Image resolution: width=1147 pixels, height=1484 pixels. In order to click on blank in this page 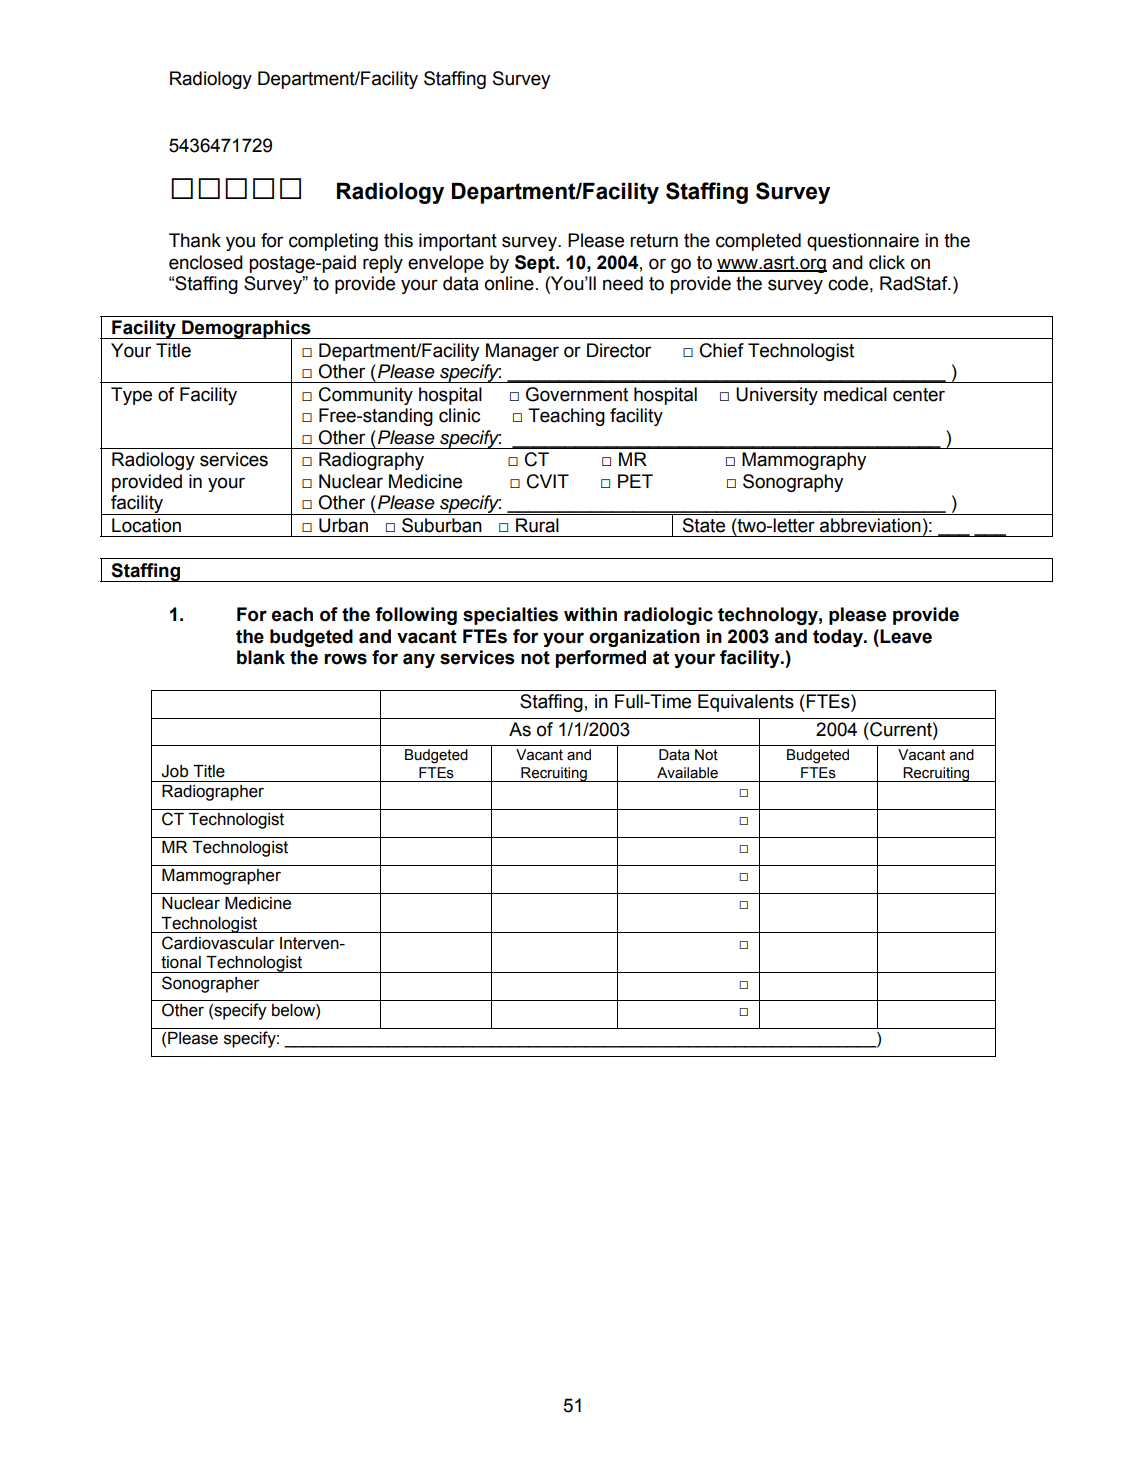, I will do `click(261, 657)`.
